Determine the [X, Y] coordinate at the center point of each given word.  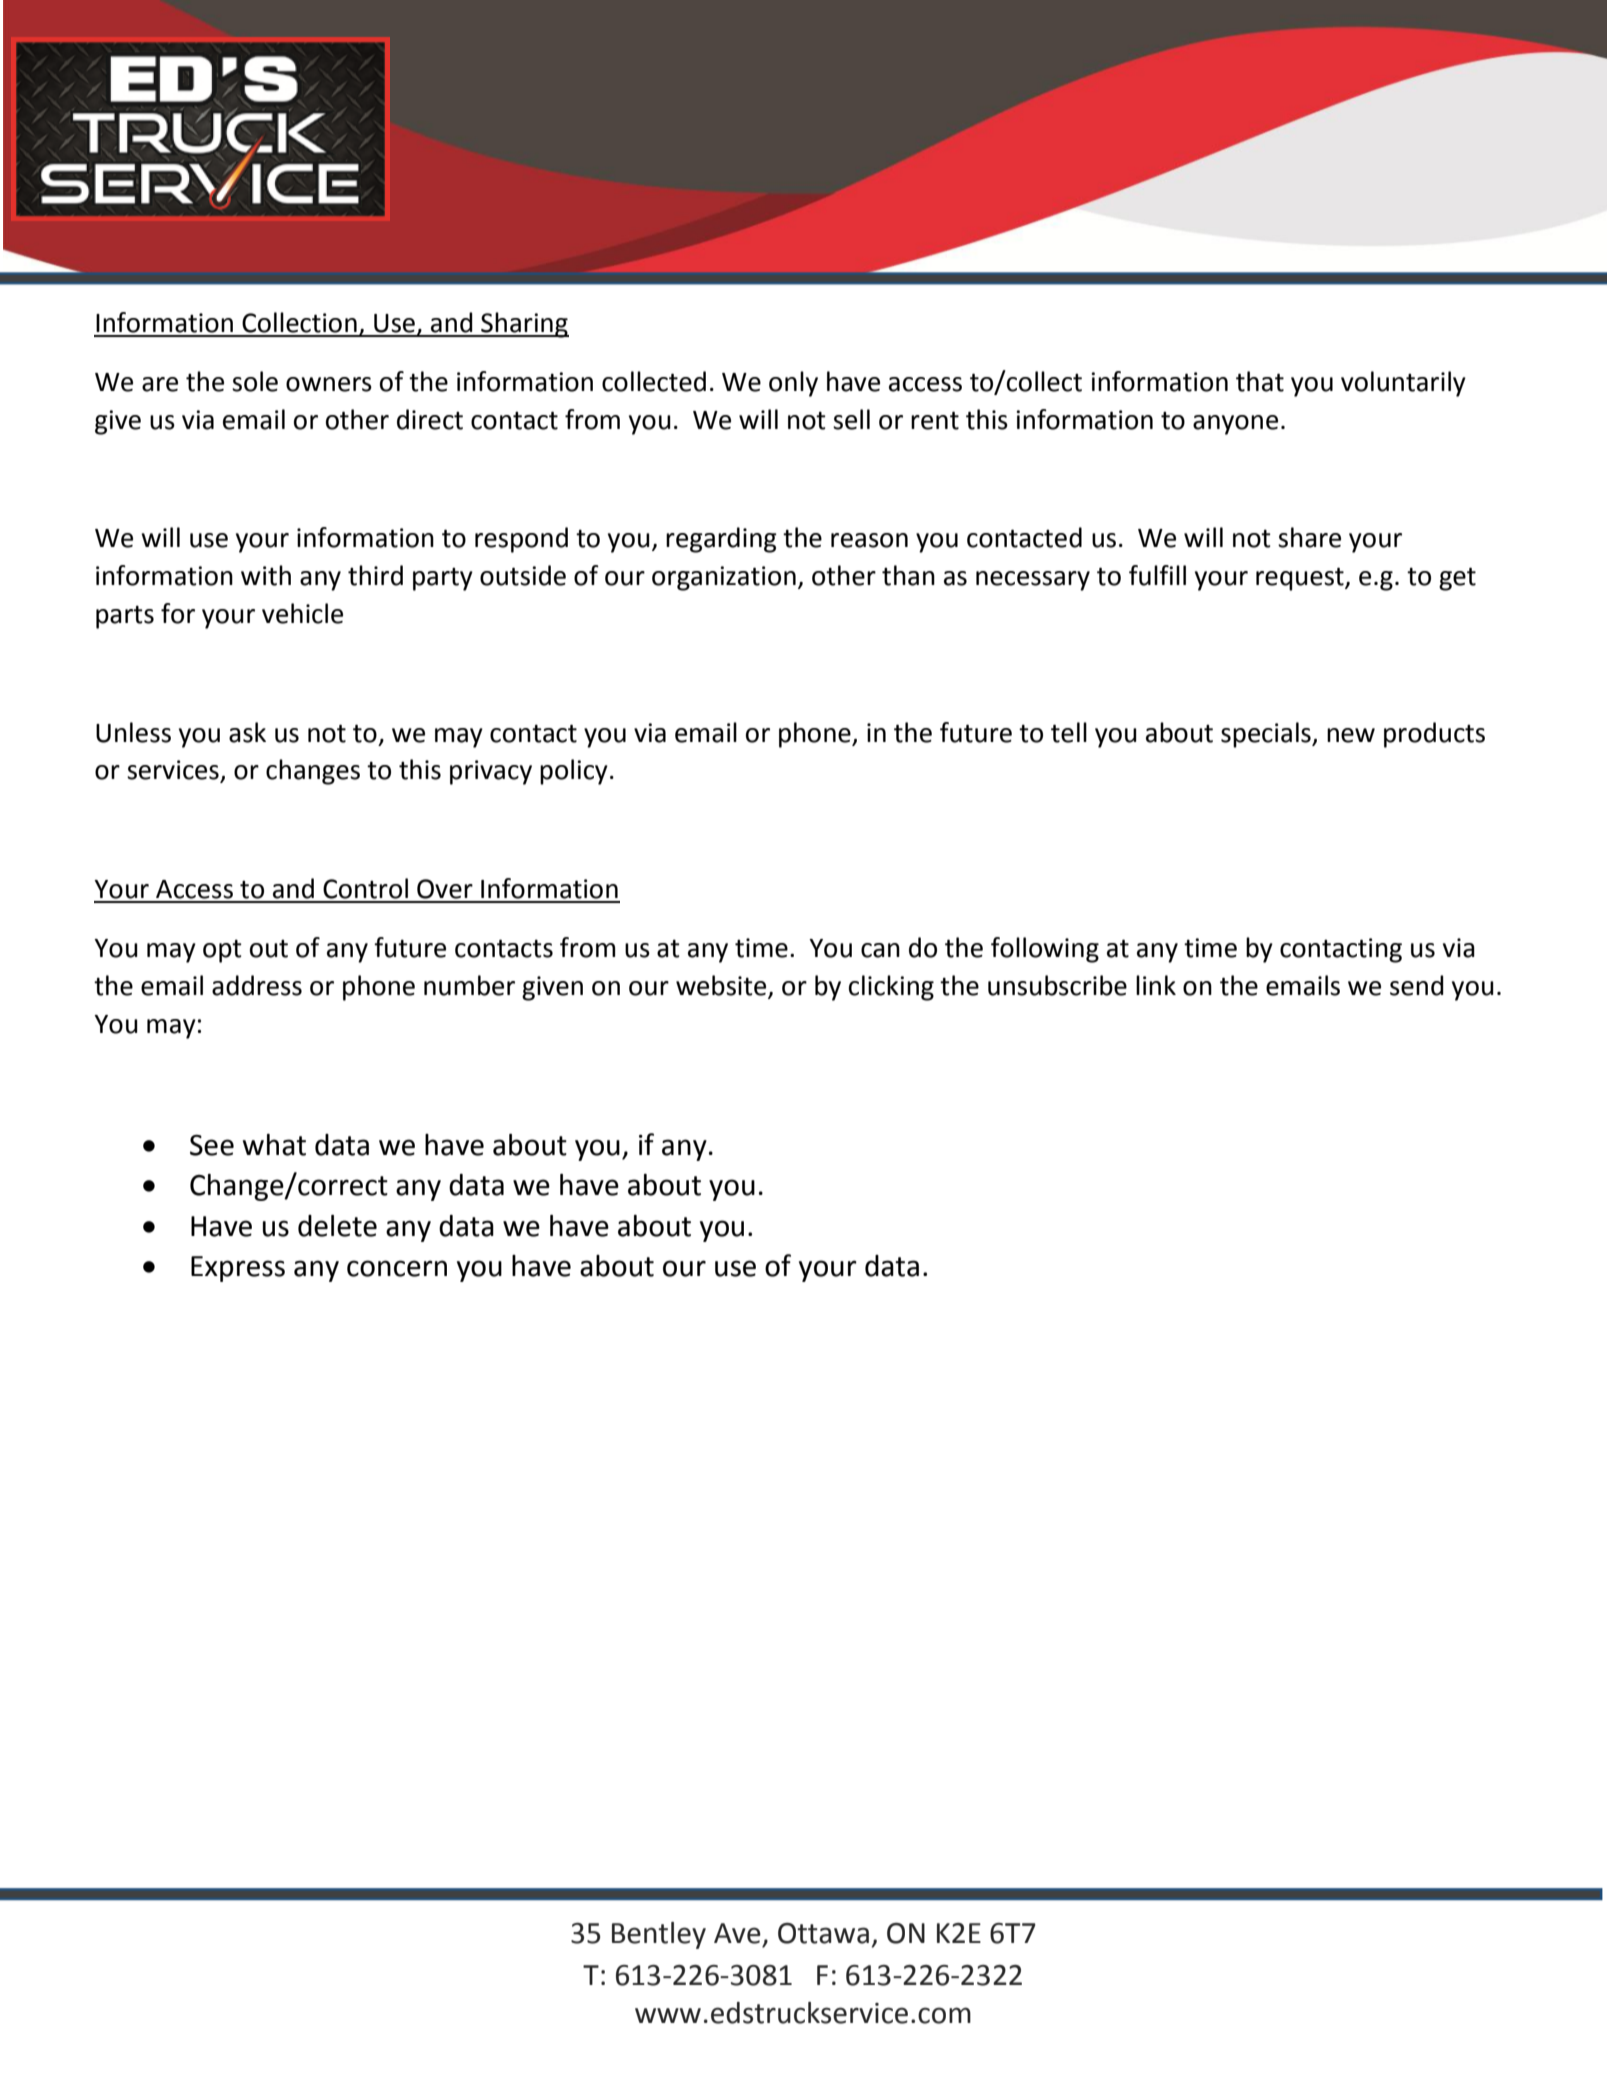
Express [238, 1269]
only [793, 384]
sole [255, 381]
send [1417, 985]
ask [247, 732]
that [1260, 381]
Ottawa [823, 1933]
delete [337, 1226]
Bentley [659, 1935]
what [274, 1145]
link [1156, 985]
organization [724, 578]
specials [1267, 735]
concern [397, 1268]
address [257, 985]
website [721, 985]
